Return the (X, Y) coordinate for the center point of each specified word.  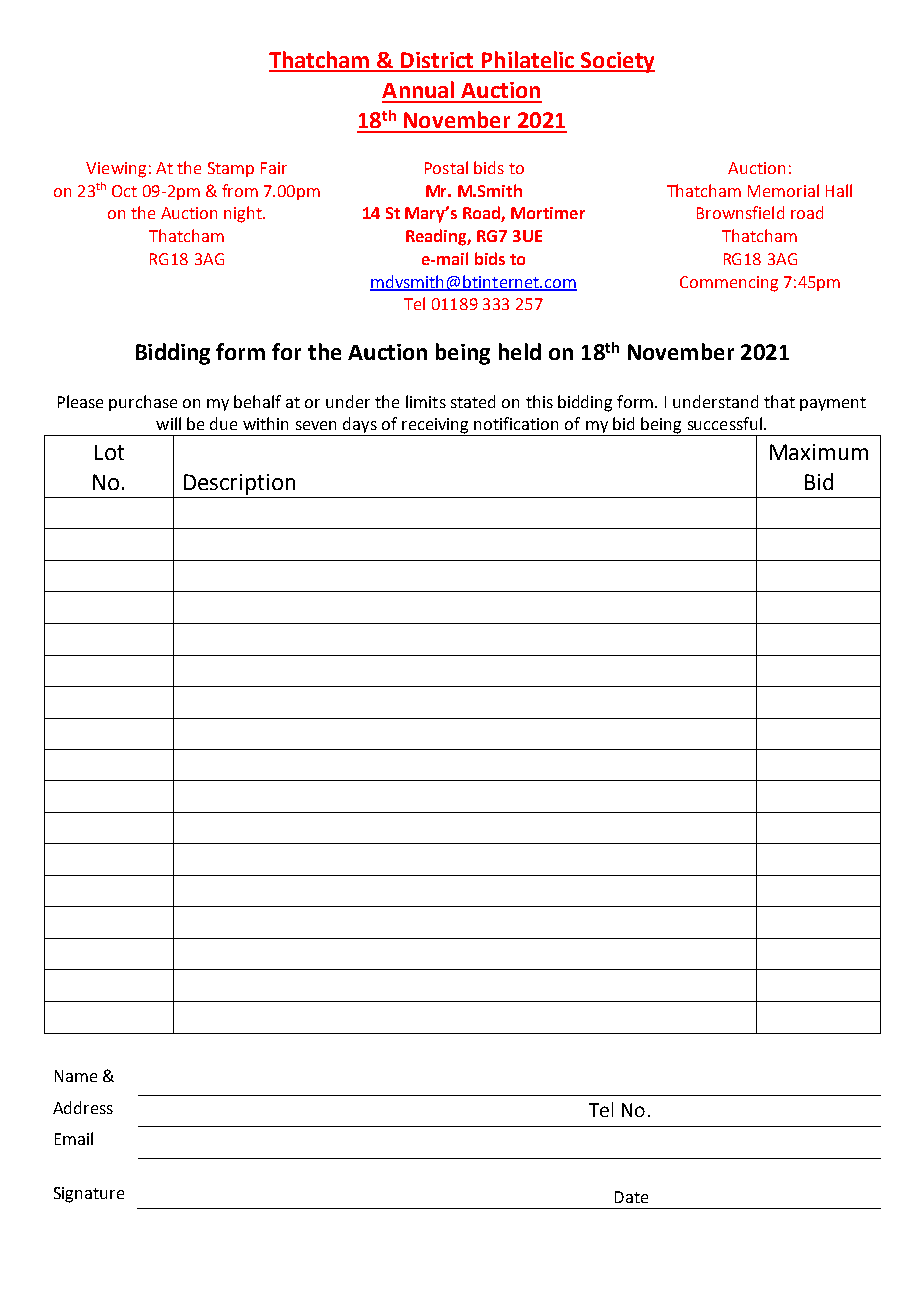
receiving (436, 427)
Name (76, 1076)
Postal (446, 167)
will (168, 423)
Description (239, 484)
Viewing (116, 170)
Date (631, 1197)
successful (725, 423)
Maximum (819, 452)
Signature (89, 1195)
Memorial (783, 190)
